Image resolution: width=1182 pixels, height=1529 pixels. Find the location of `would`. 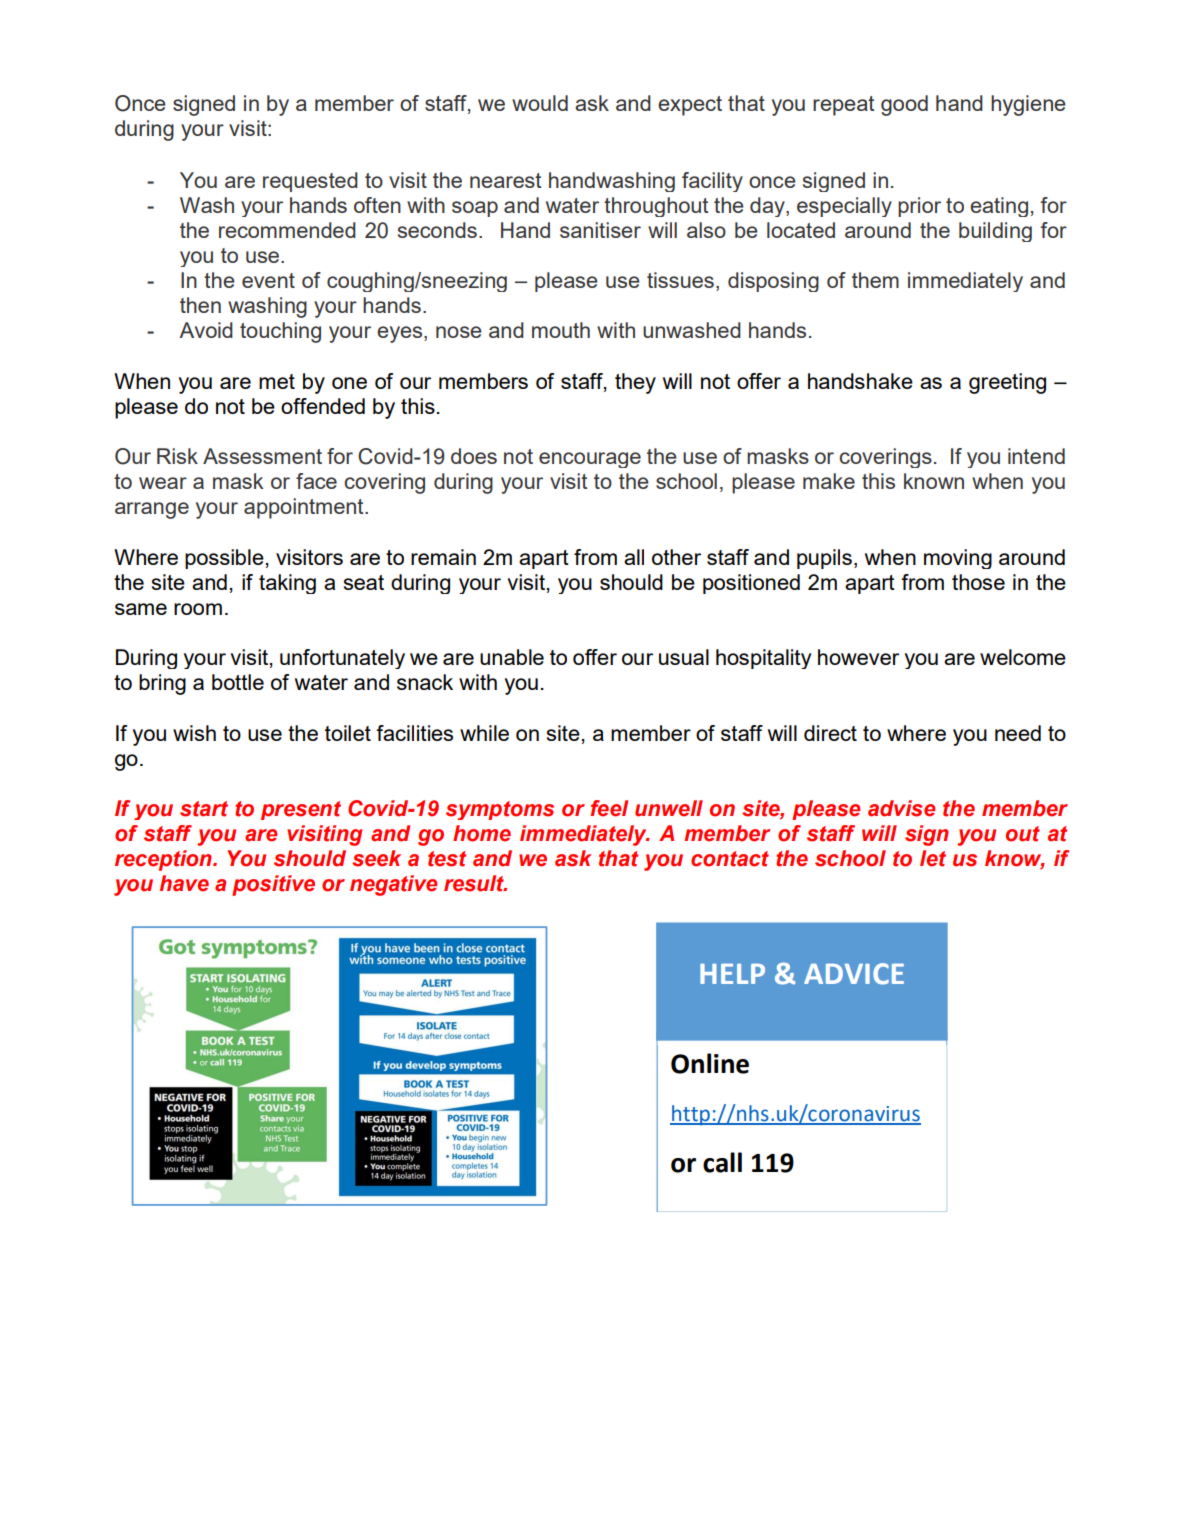

would is located at coordinates (540, 103).
